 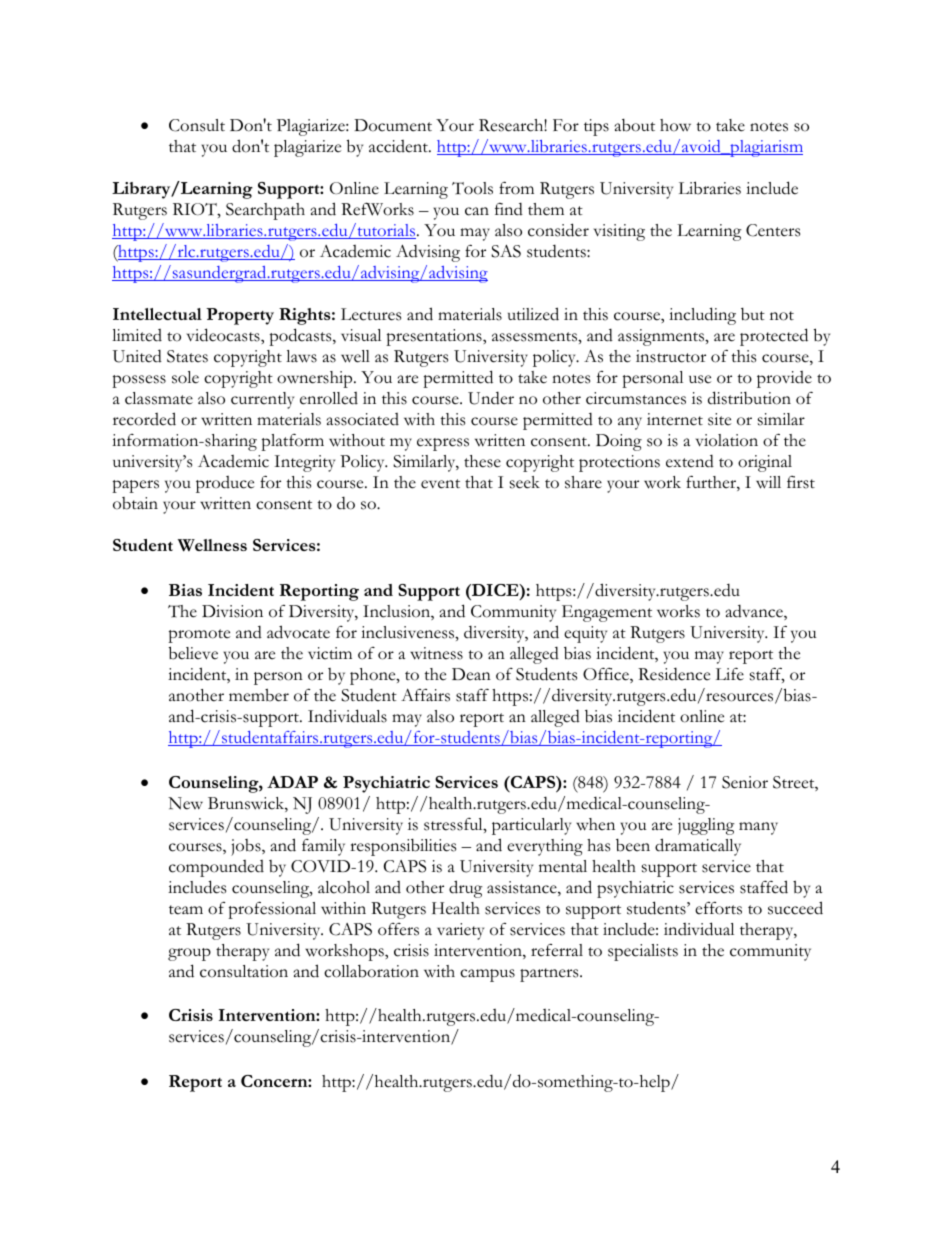 I want to click on Document, so click(x=393, y=125).
